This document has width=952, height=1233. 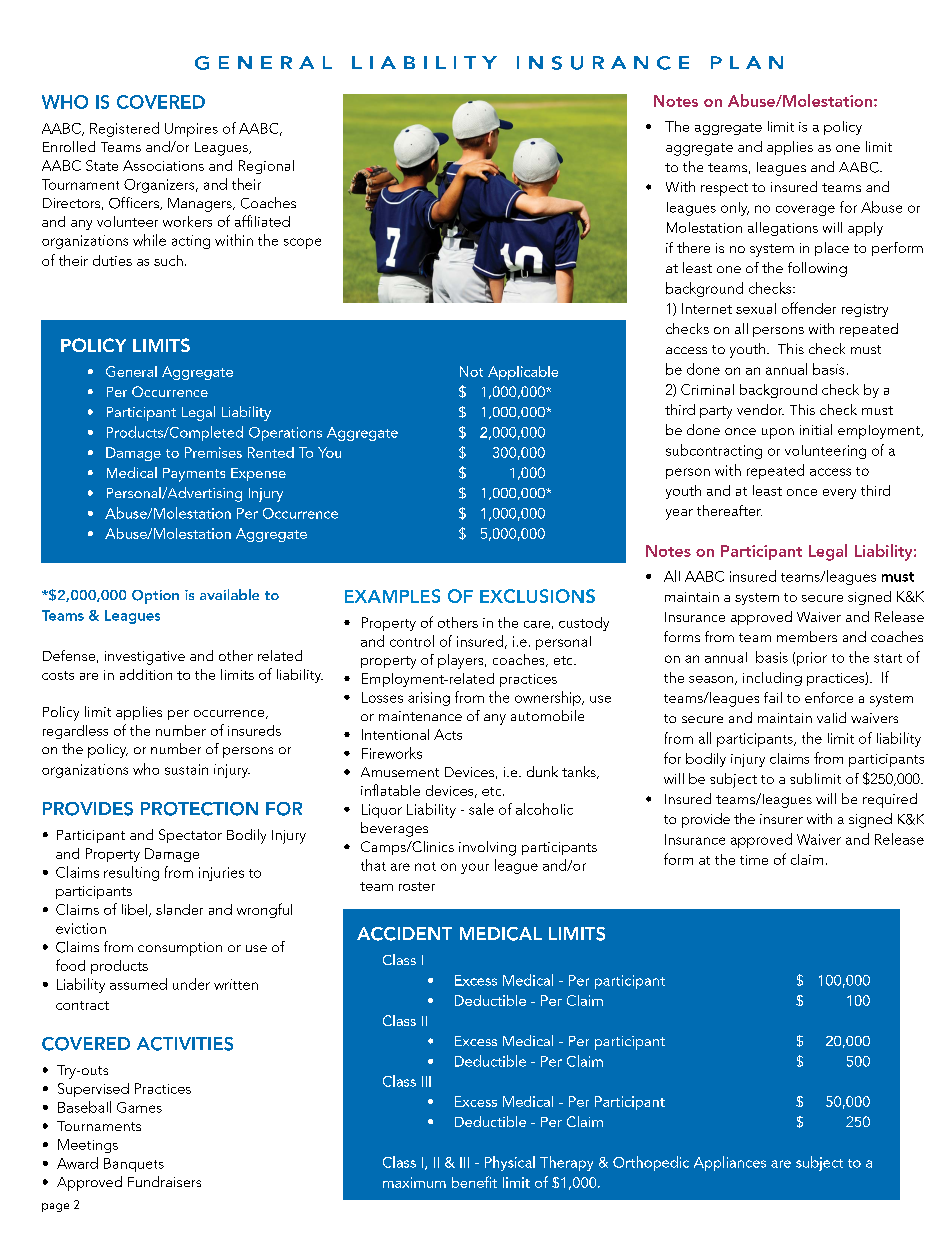 What do you see at coordinates (474, 1182) in the document?
I see `benefit` at bounding box center [474, 1182].
